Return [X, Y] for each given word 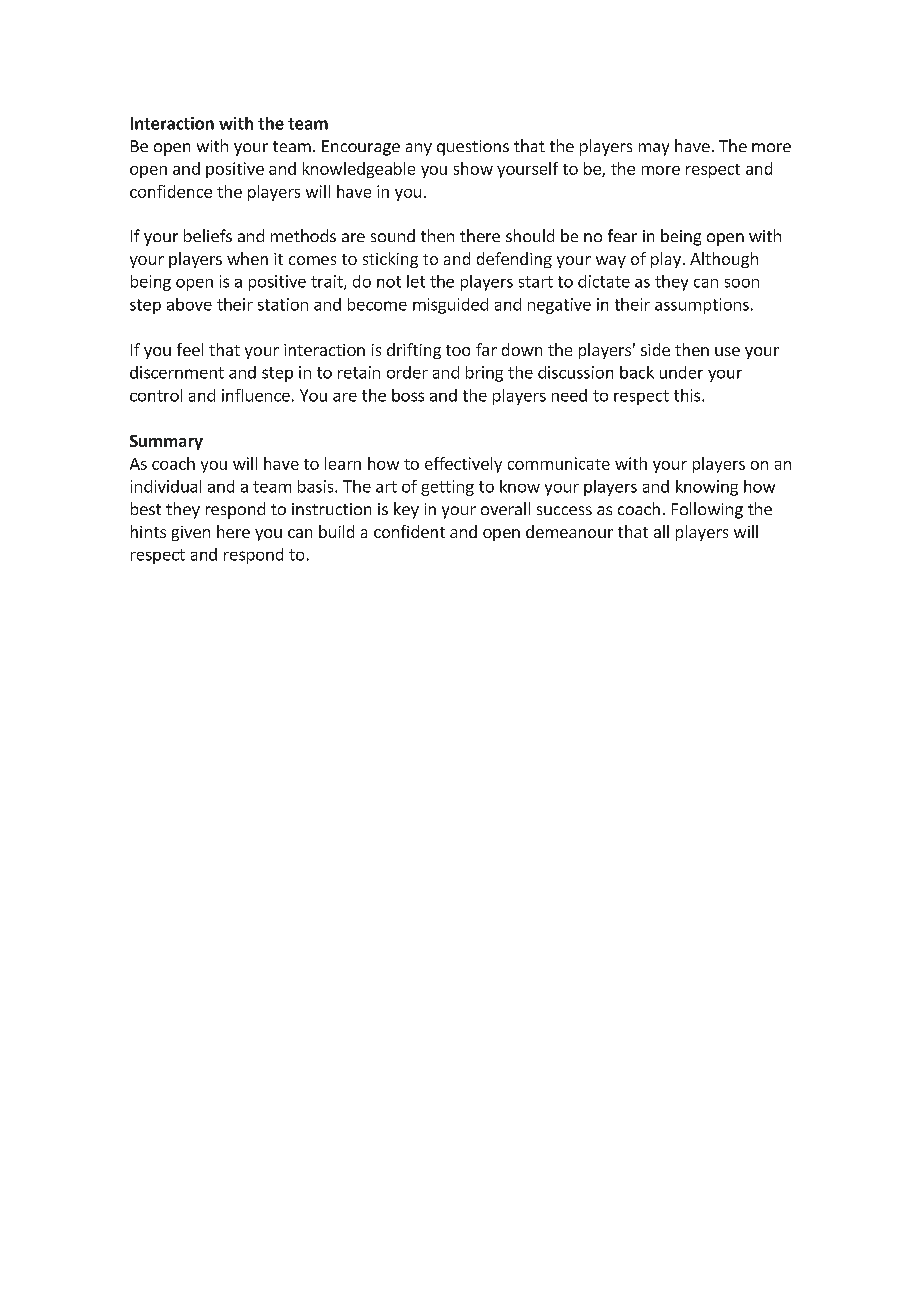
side [655, 349]
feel [190, 349]
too [458, 350]
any [419, 149]
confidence [171, 191]
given [191, 533]
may [654, 149]
